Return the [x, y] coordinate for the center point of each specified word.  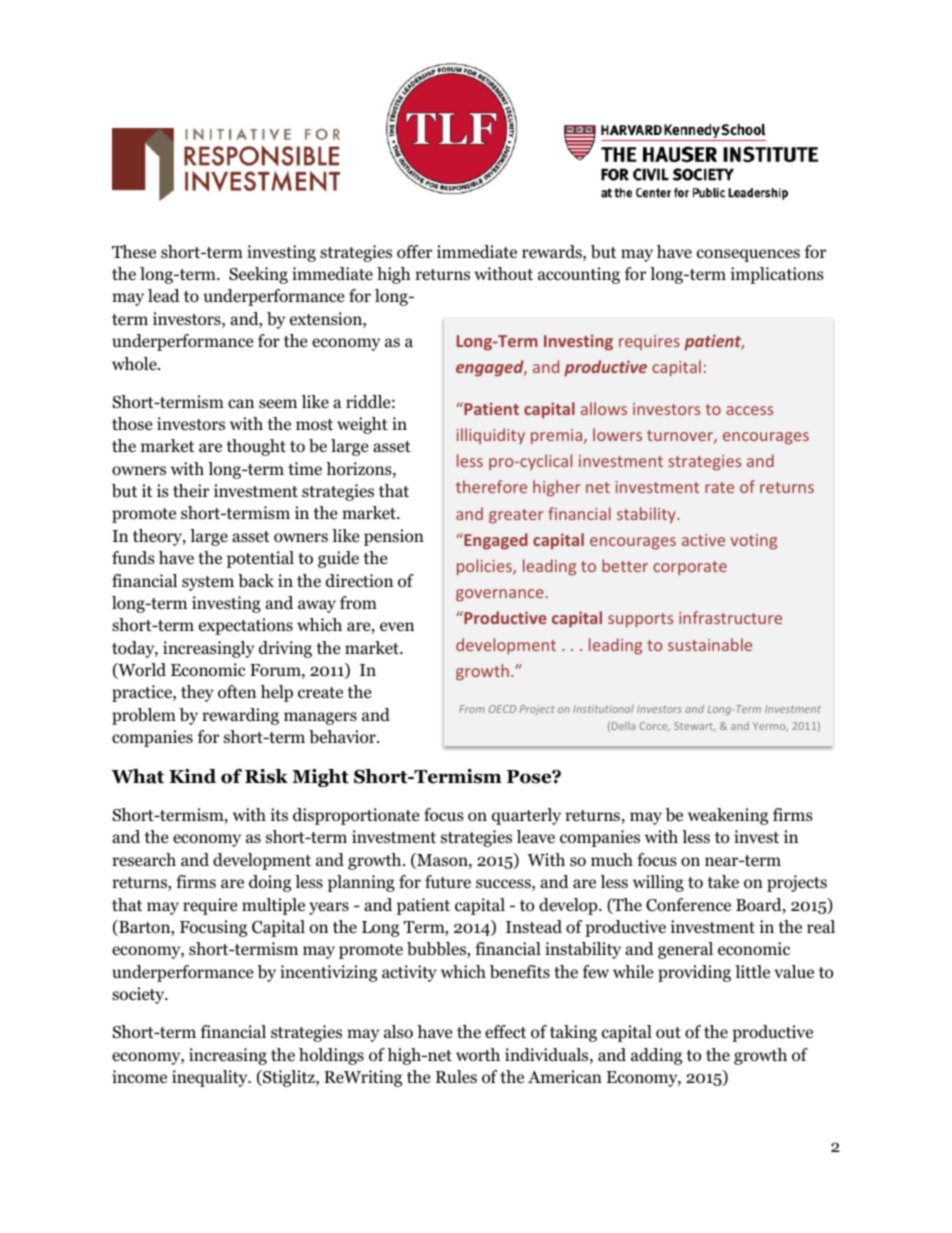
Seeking [258, 275]
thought [256, 447]
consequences [748, 255]
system [208, 583]
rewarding [240, 716]
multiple [273, 906]
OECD [502, 709]
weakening [728, 816]
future [448, 882]
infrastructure [730, 617]
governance [500, 595]
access [749, 410]
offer [414, 252]
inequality [211, 1078]
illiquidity [491, 436]
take [723, 882]
